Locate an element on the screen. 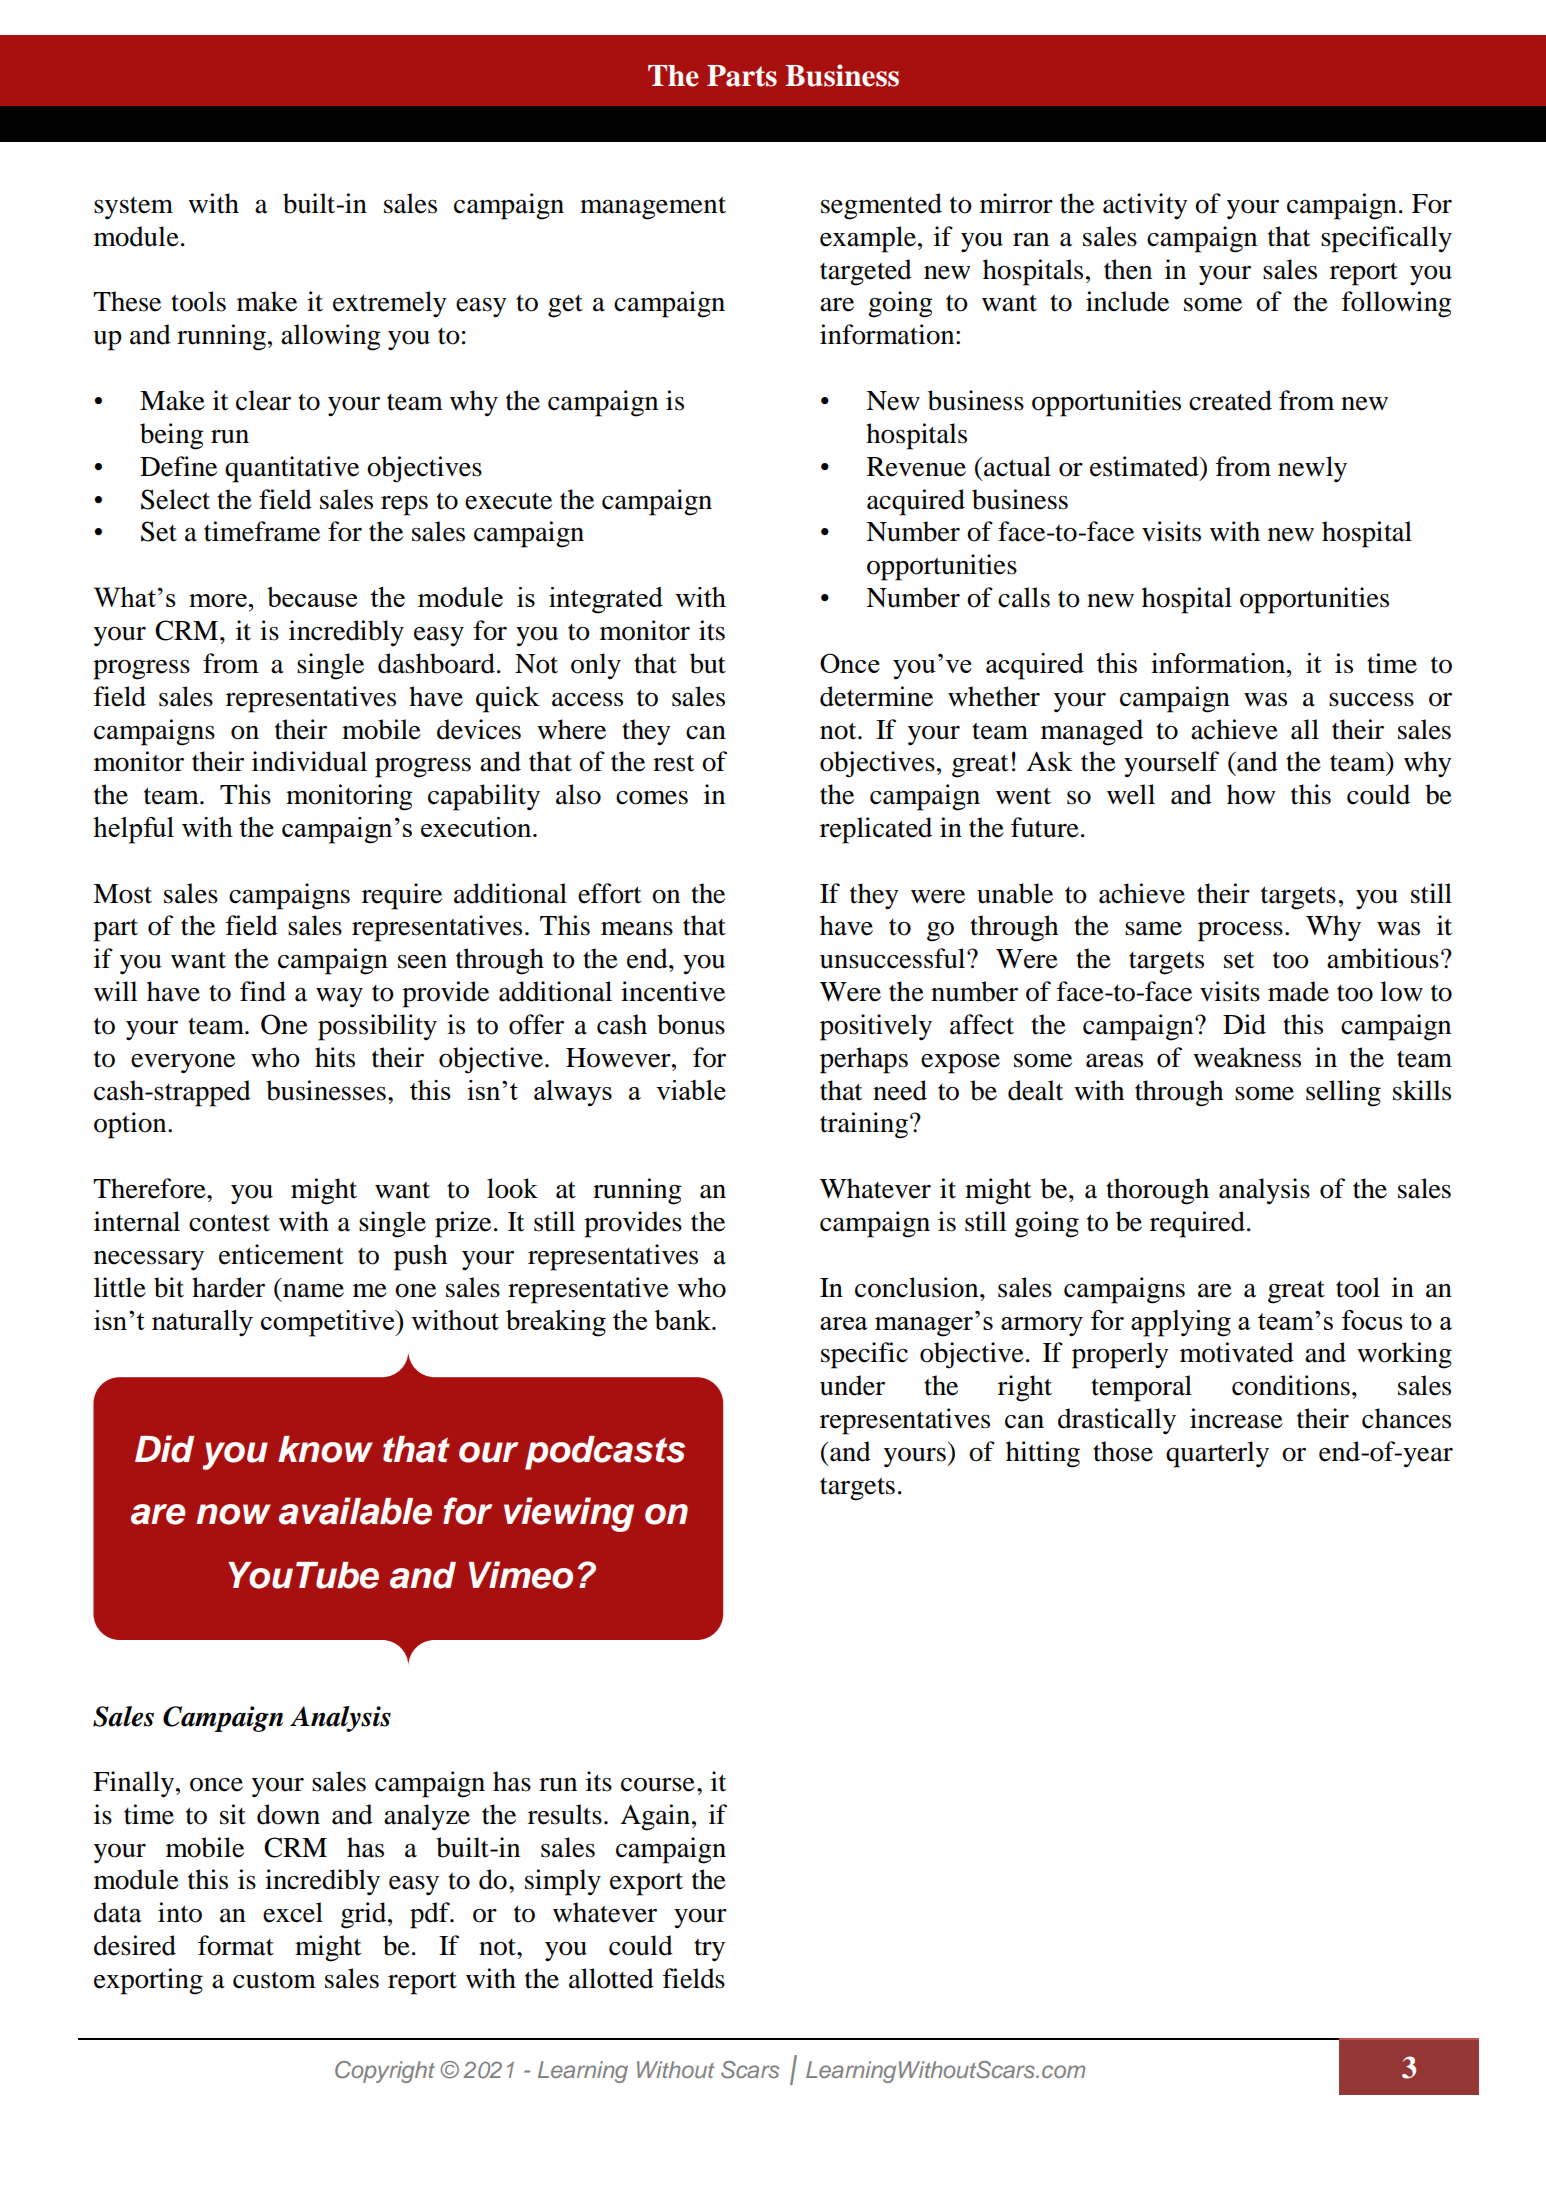 Image resolution: width=1546 pixels, height=2186 pixels. excel is located at coordinates (293, 1912).
